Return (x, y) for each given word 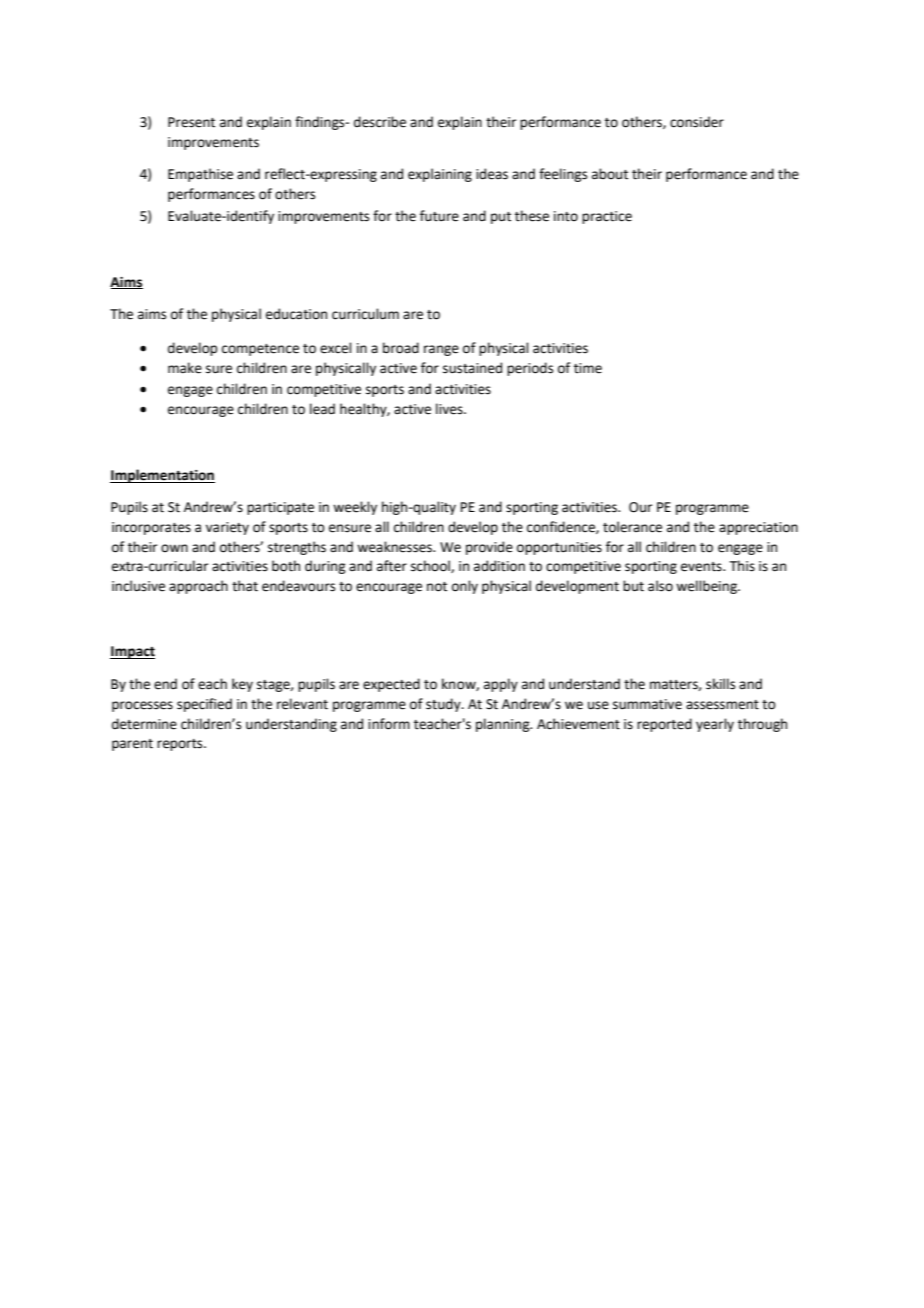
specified (204, 705)
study (444, 705)
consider (697, 122)
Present (191, 122)
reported (664, 725)
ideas (492, 174)
